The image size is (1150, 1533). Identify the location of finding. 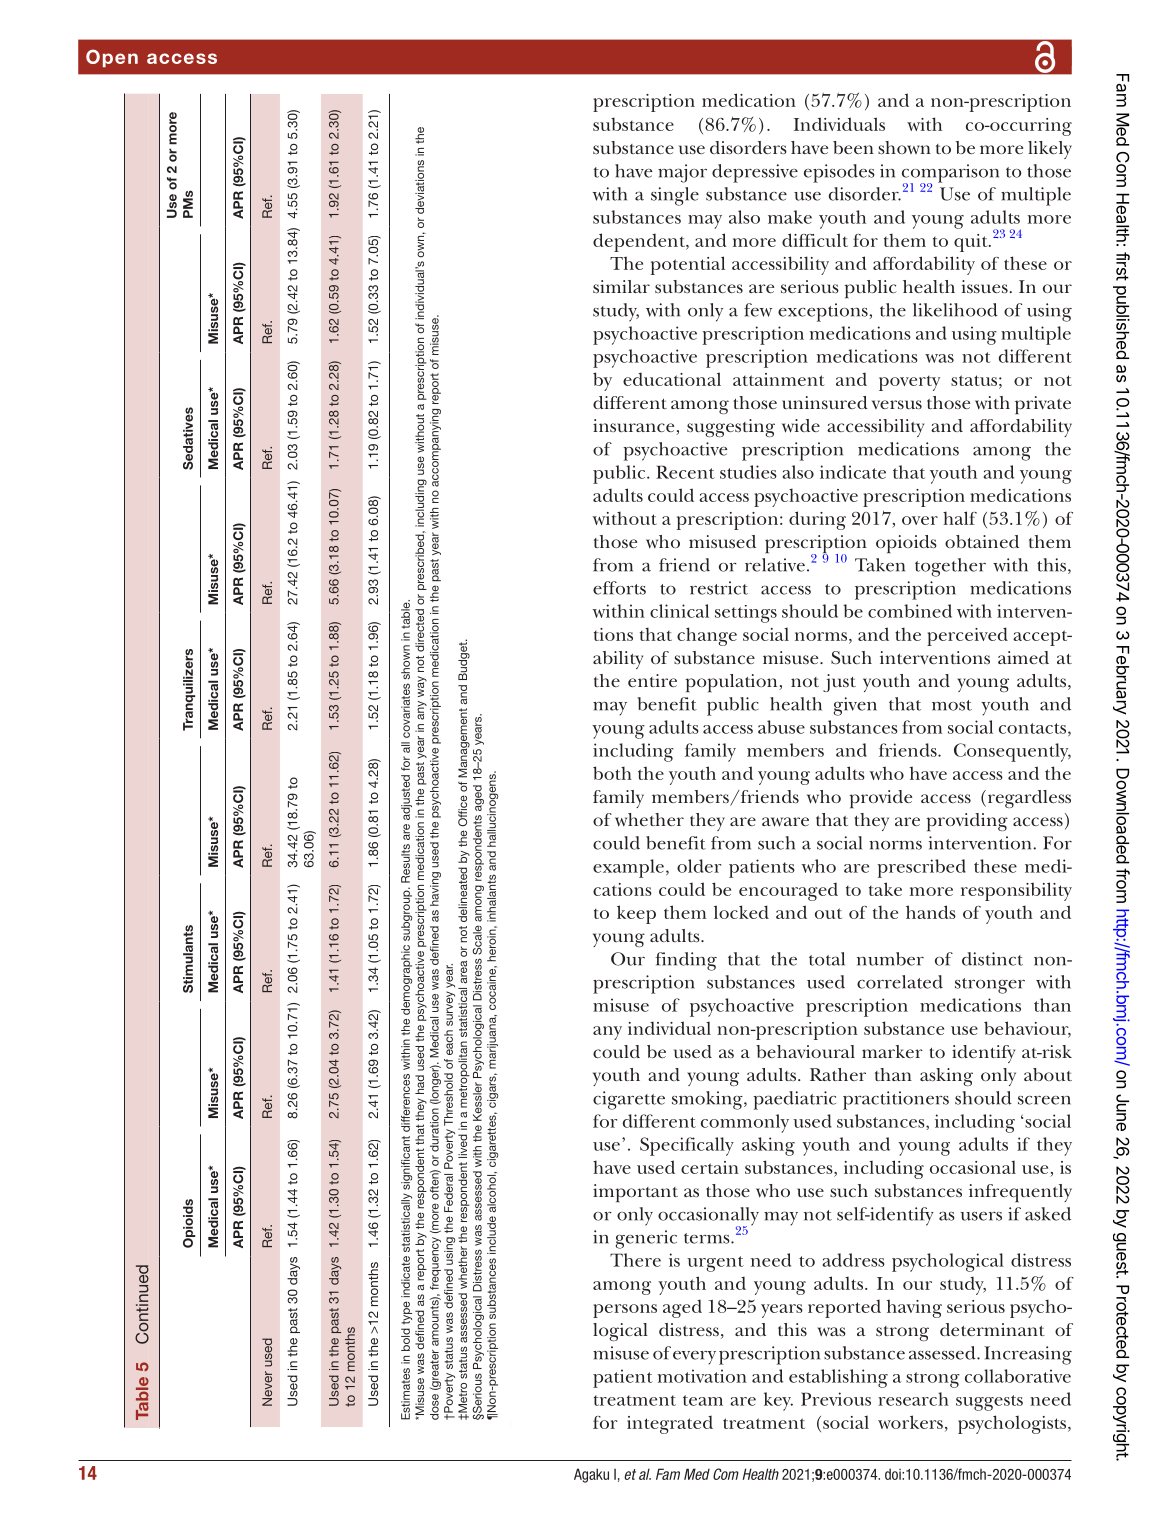
(686, 961).
